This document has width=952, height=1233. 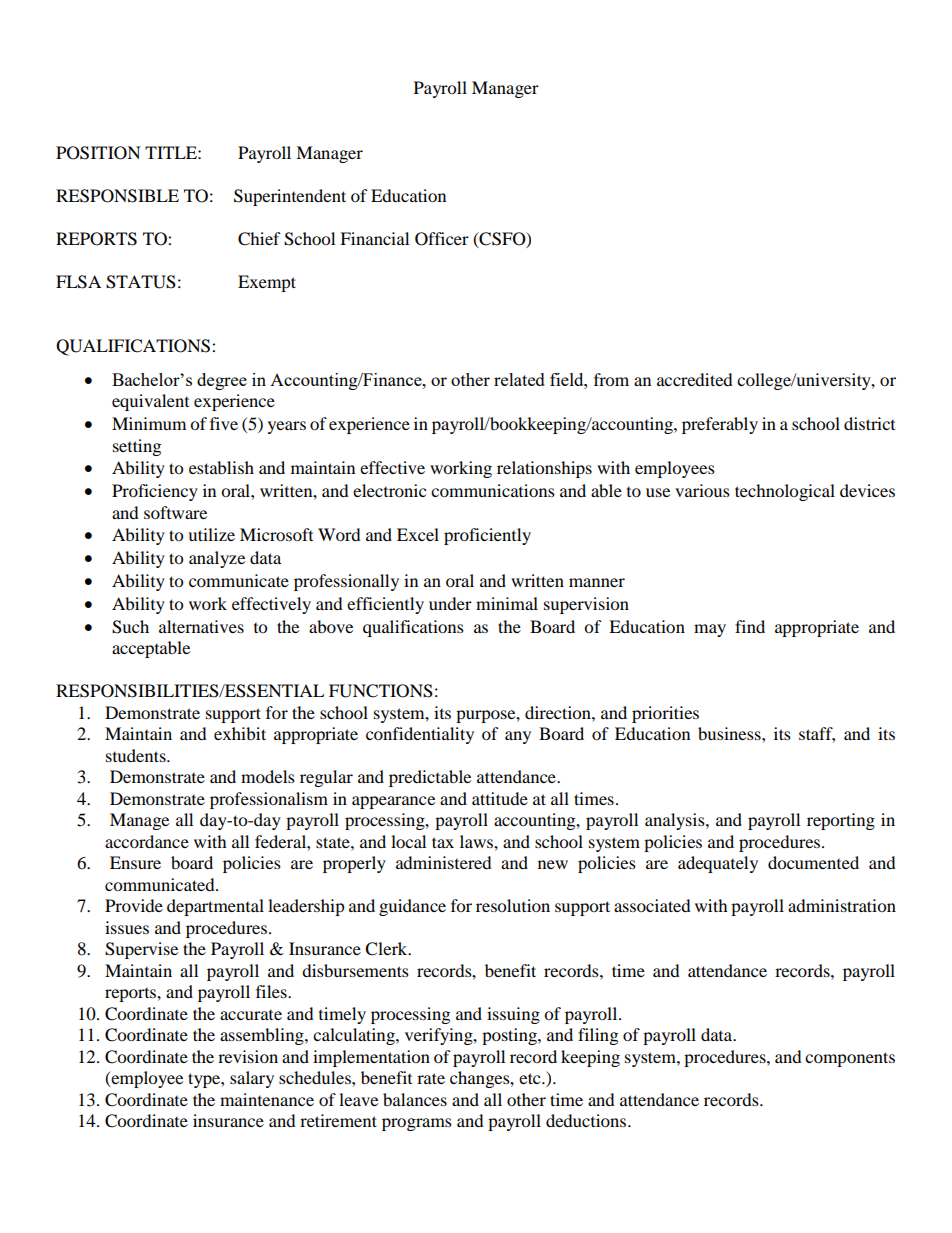 I want to click on RESPONSIBLE, so click(x=117, y=196).
